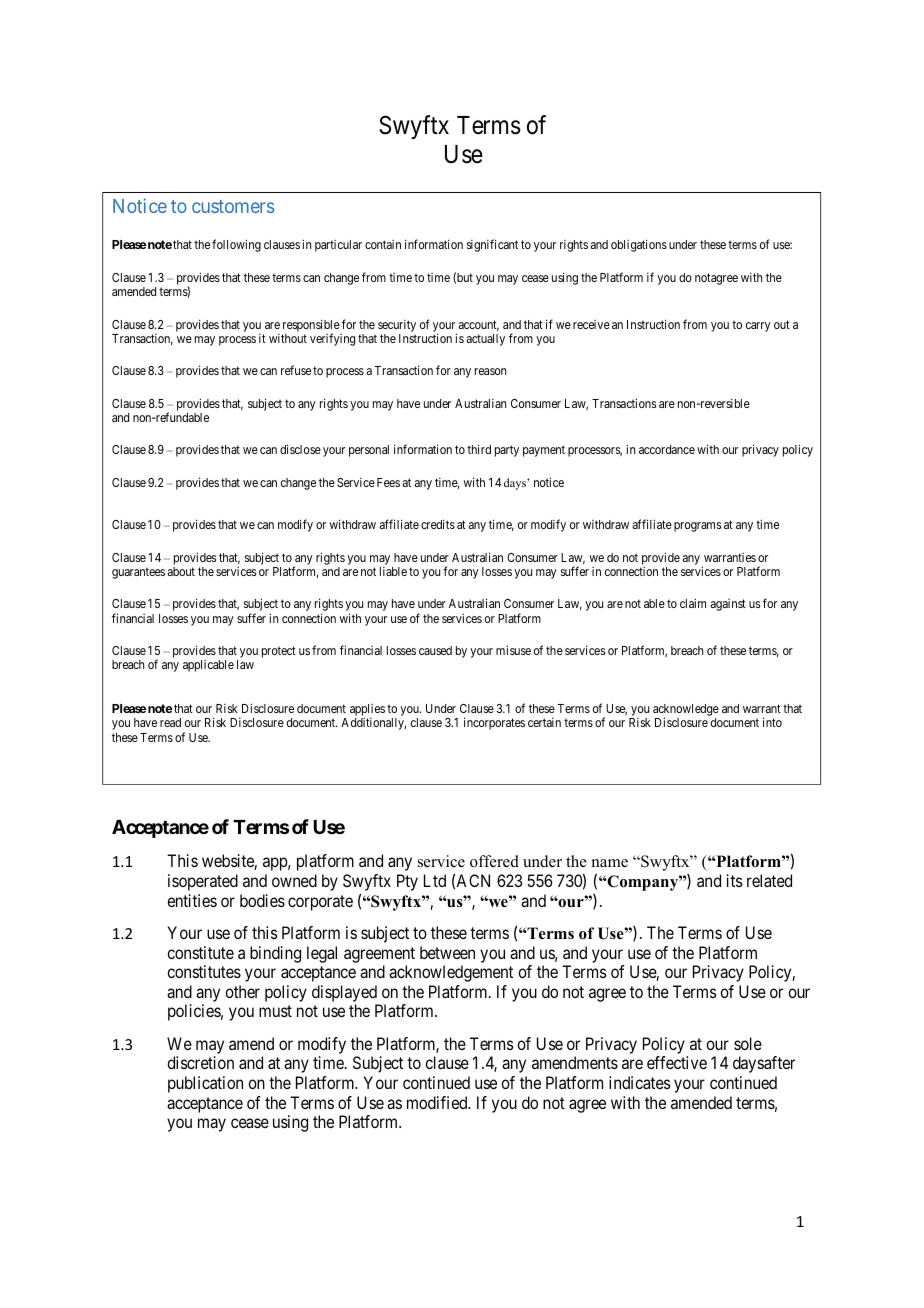  What do you see at coordinates (205, 1084) in the screenshot?
I see `publication` at bounding box center [205, 1084].
